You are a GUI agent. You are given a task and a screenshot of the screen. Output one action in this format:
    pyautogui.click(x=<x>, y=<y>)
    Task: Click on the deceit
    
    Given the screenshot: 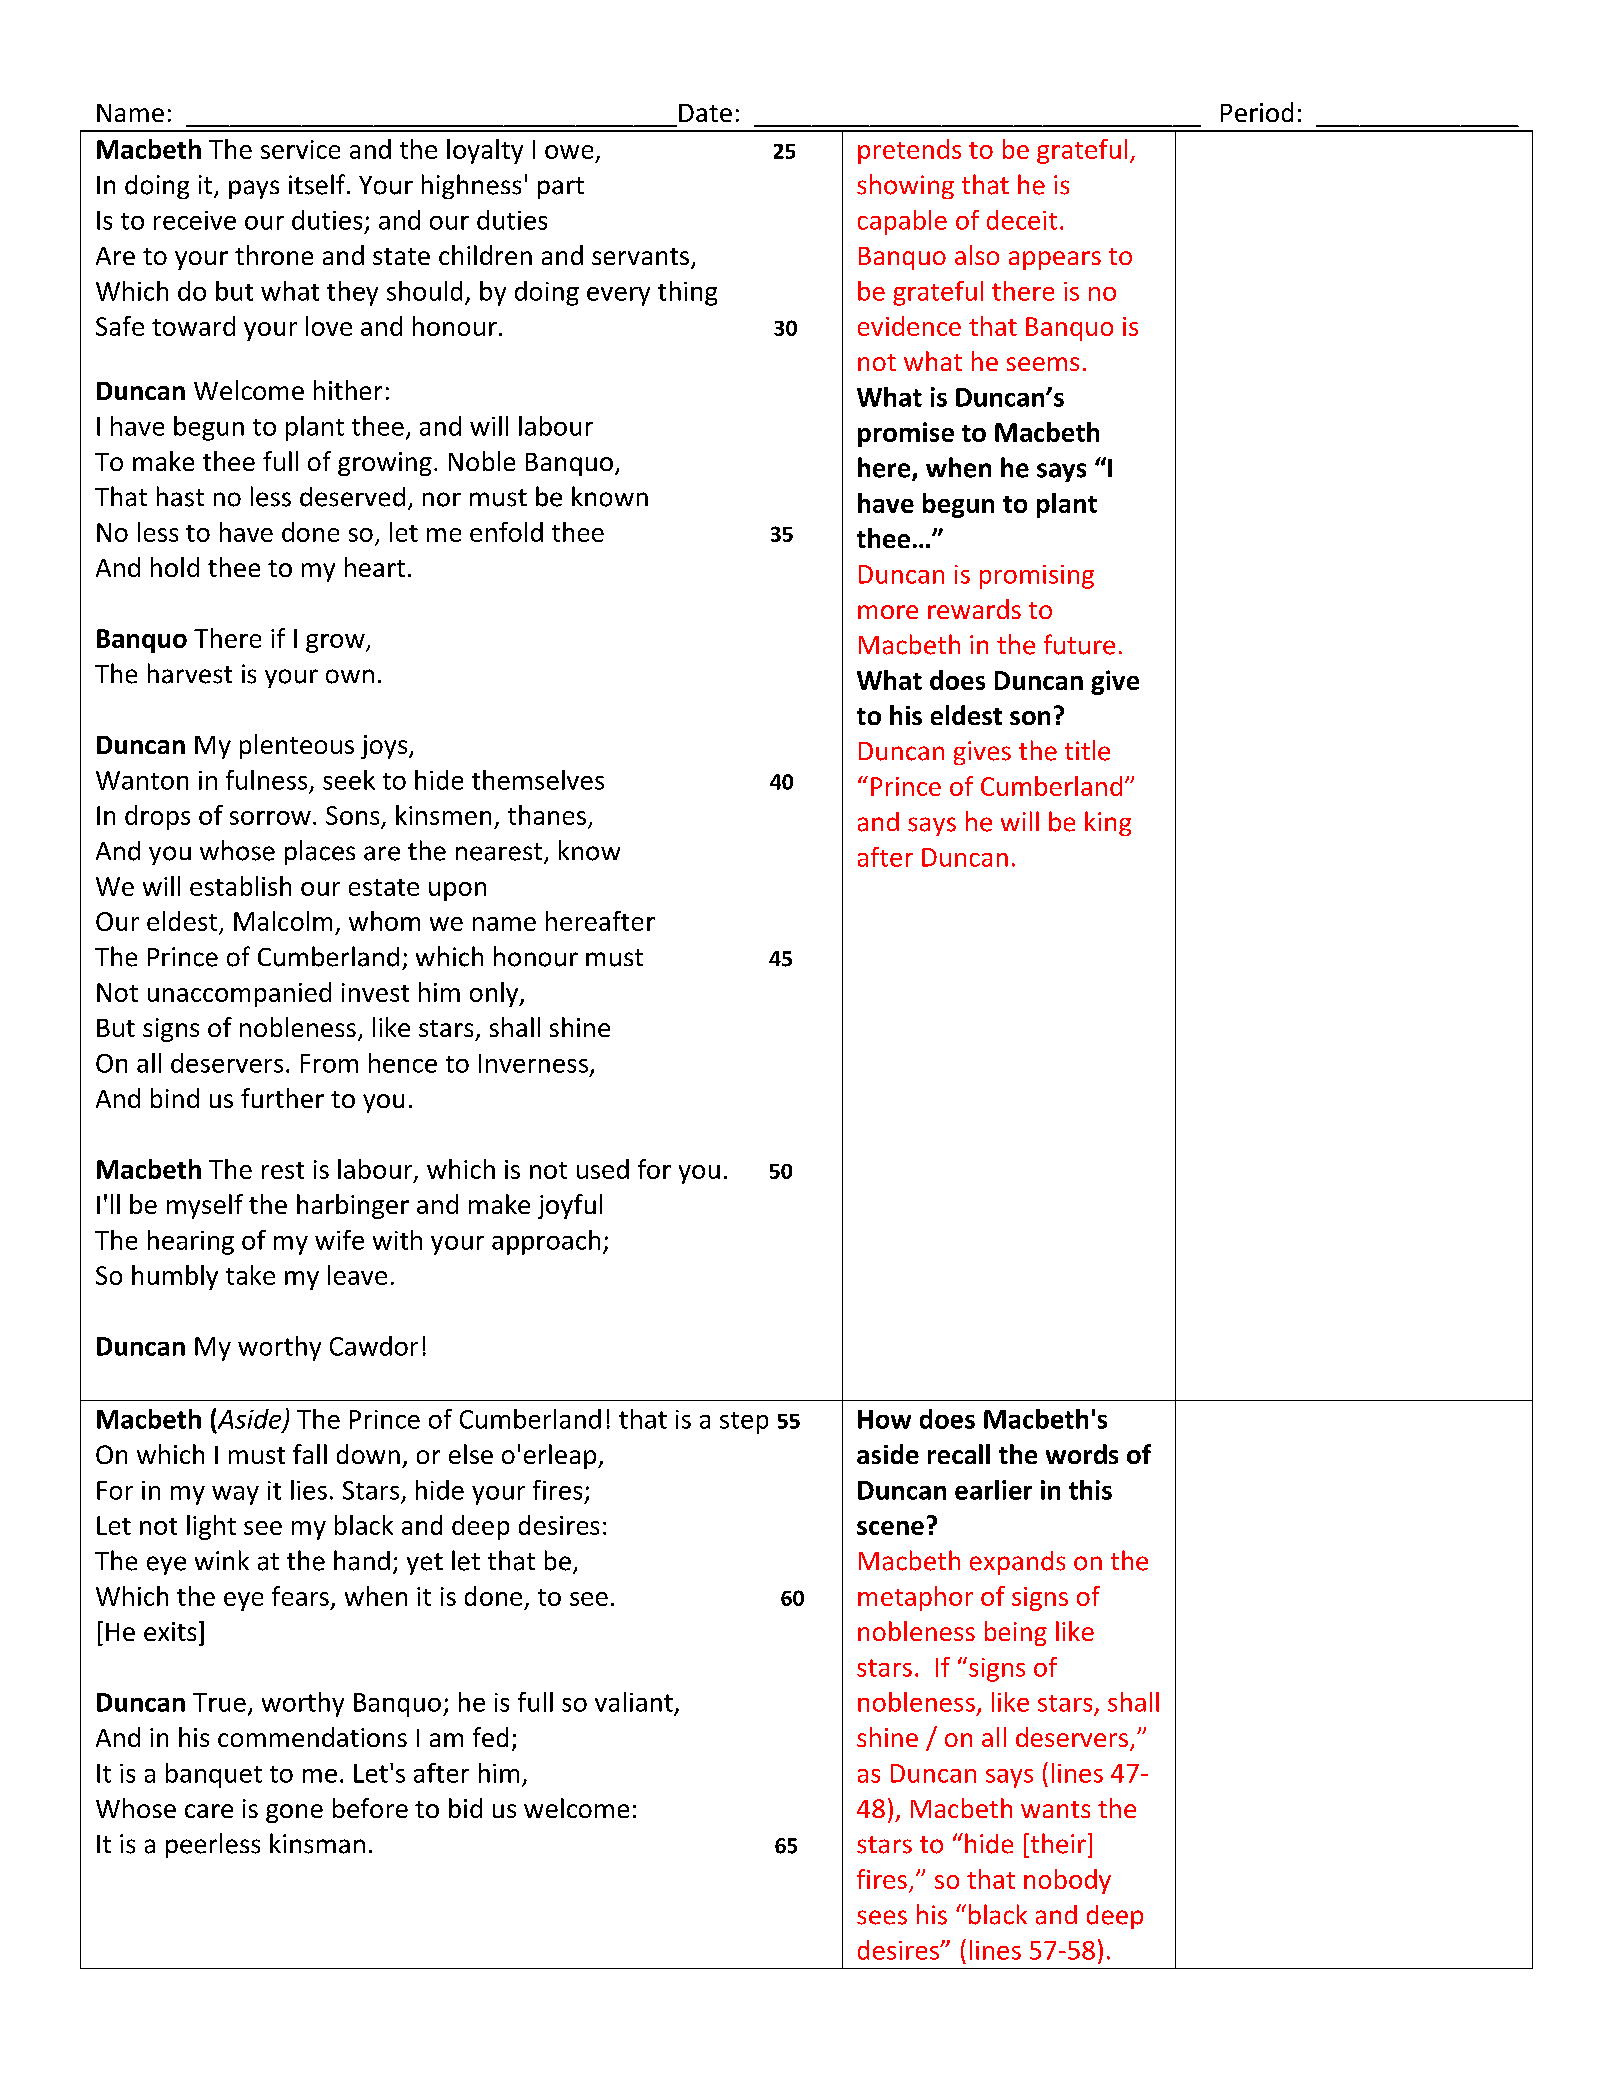 What is the action you would take?
    pyautogui.click(x=1022, y=220)
